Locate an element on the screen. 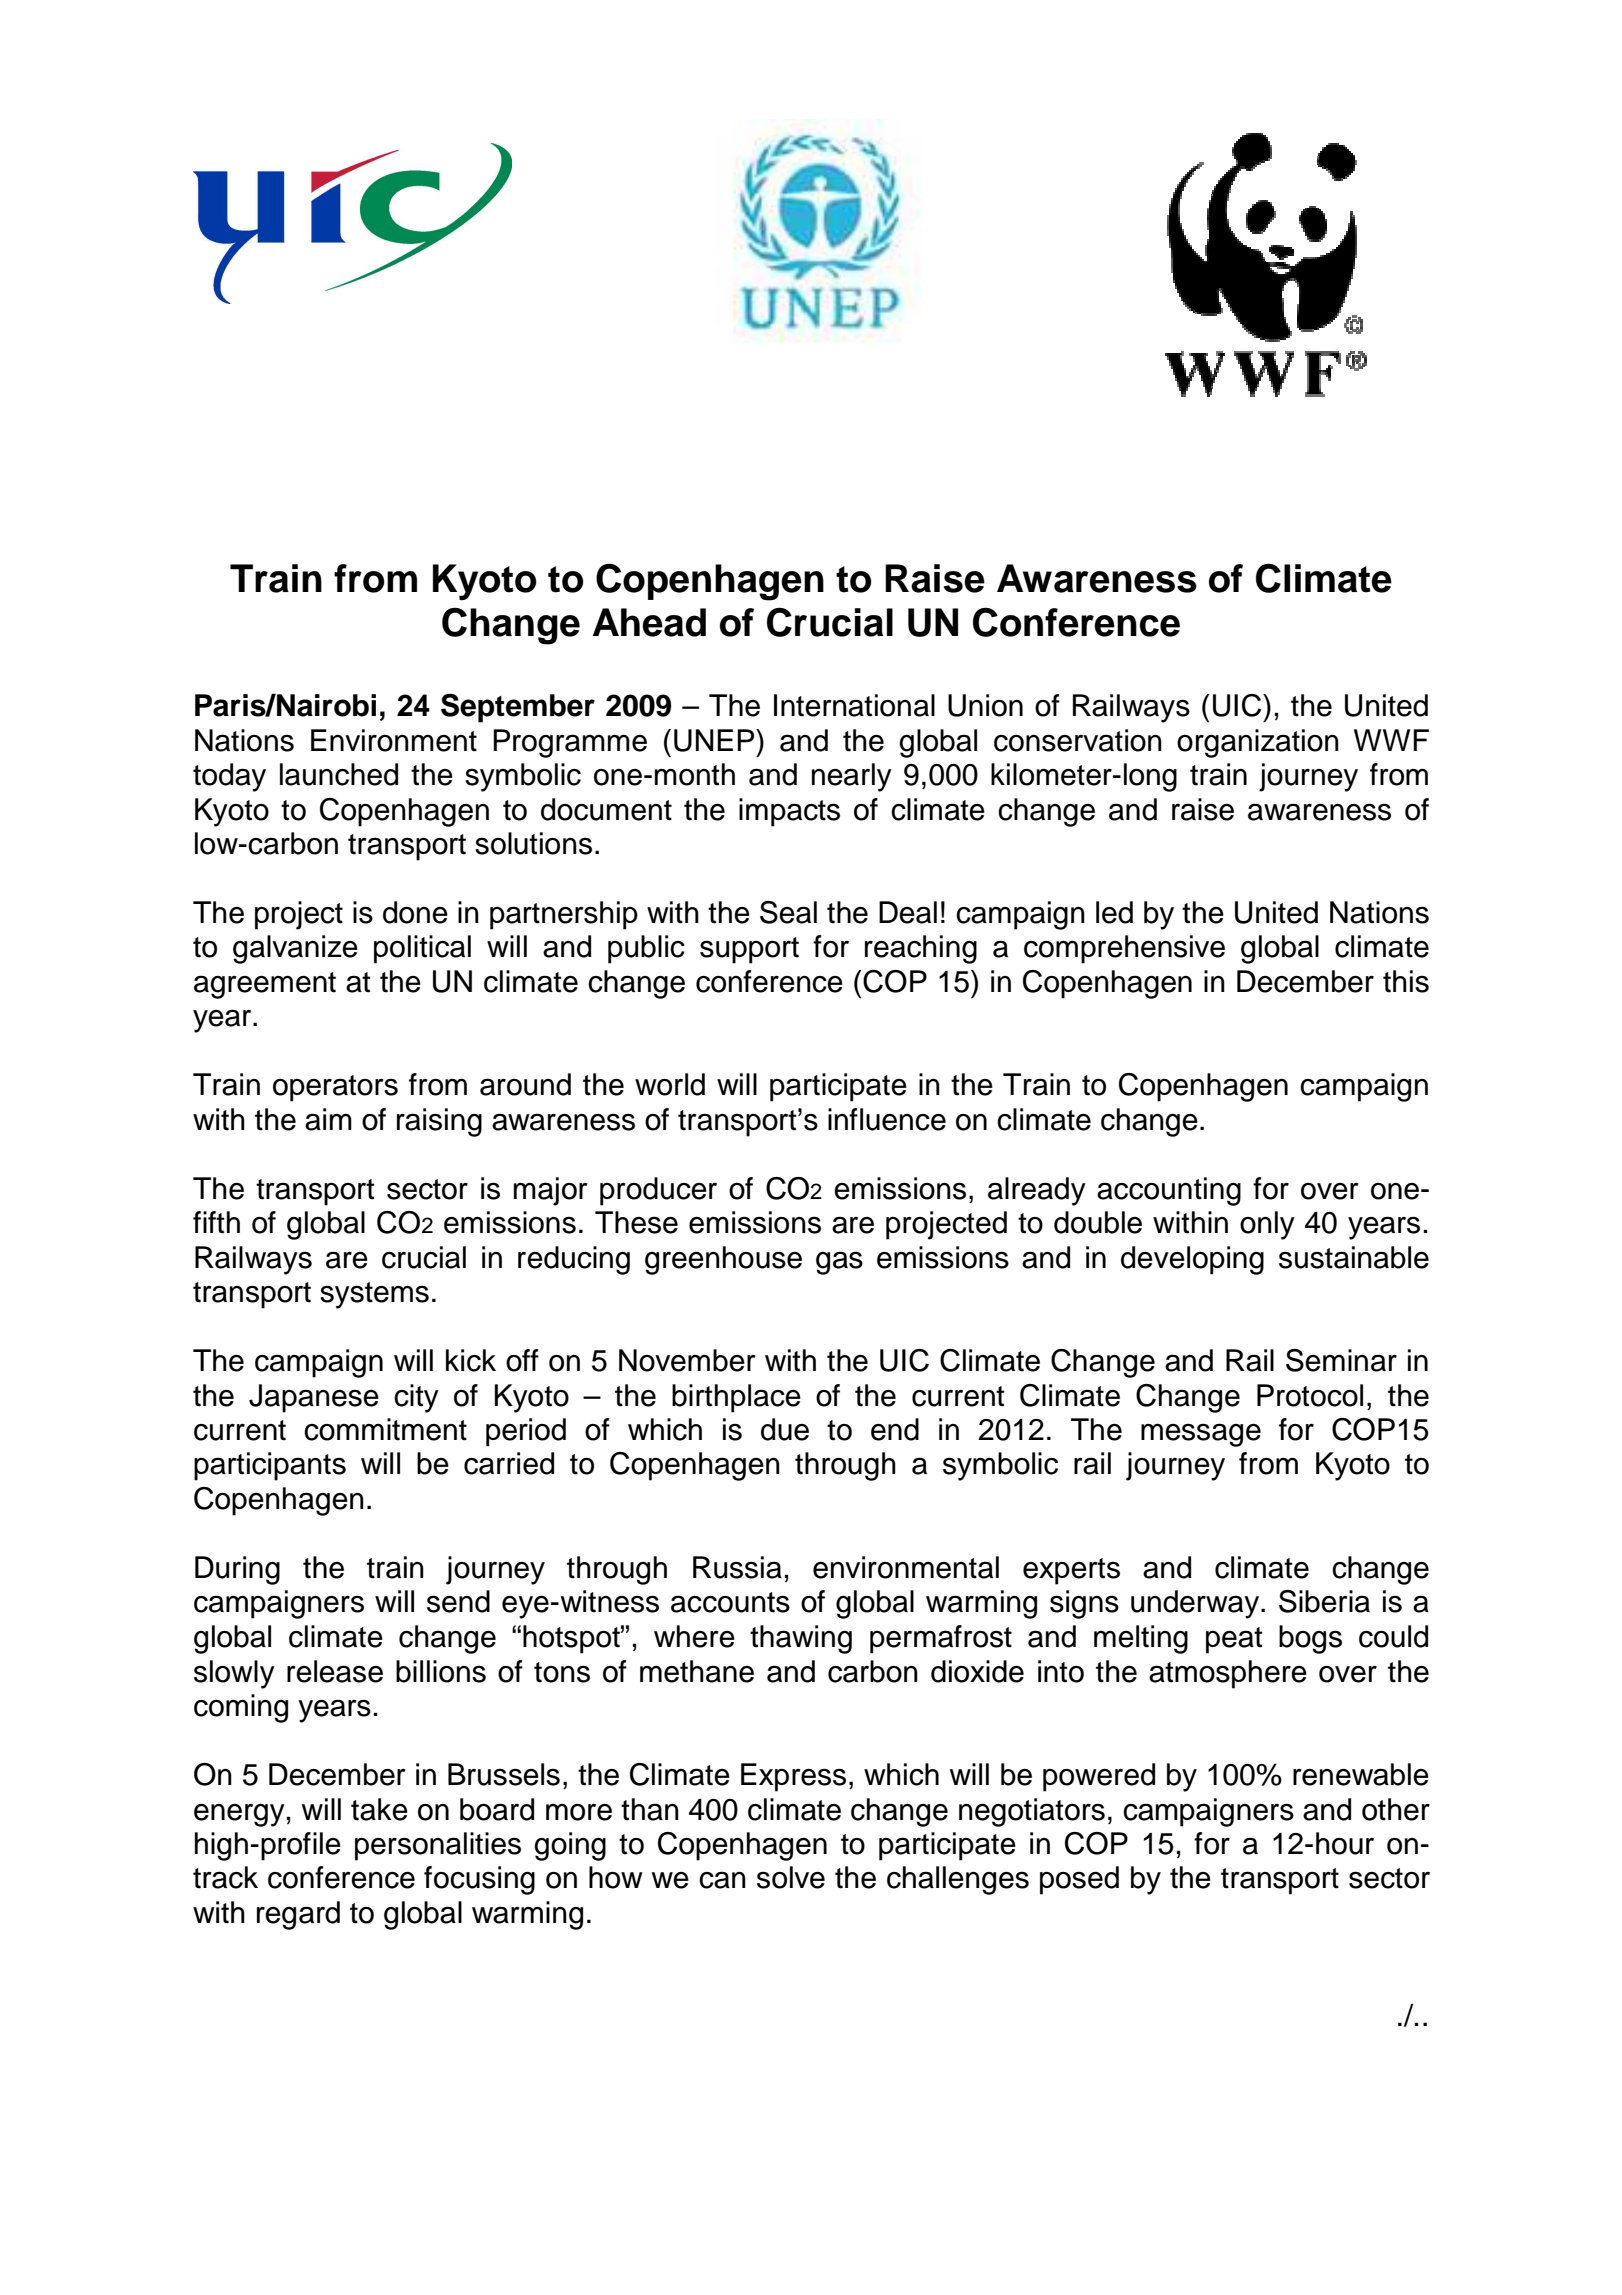 The height and width of the screenshot is (2295, 1622). organization is located at coordinates (1258, 743).
